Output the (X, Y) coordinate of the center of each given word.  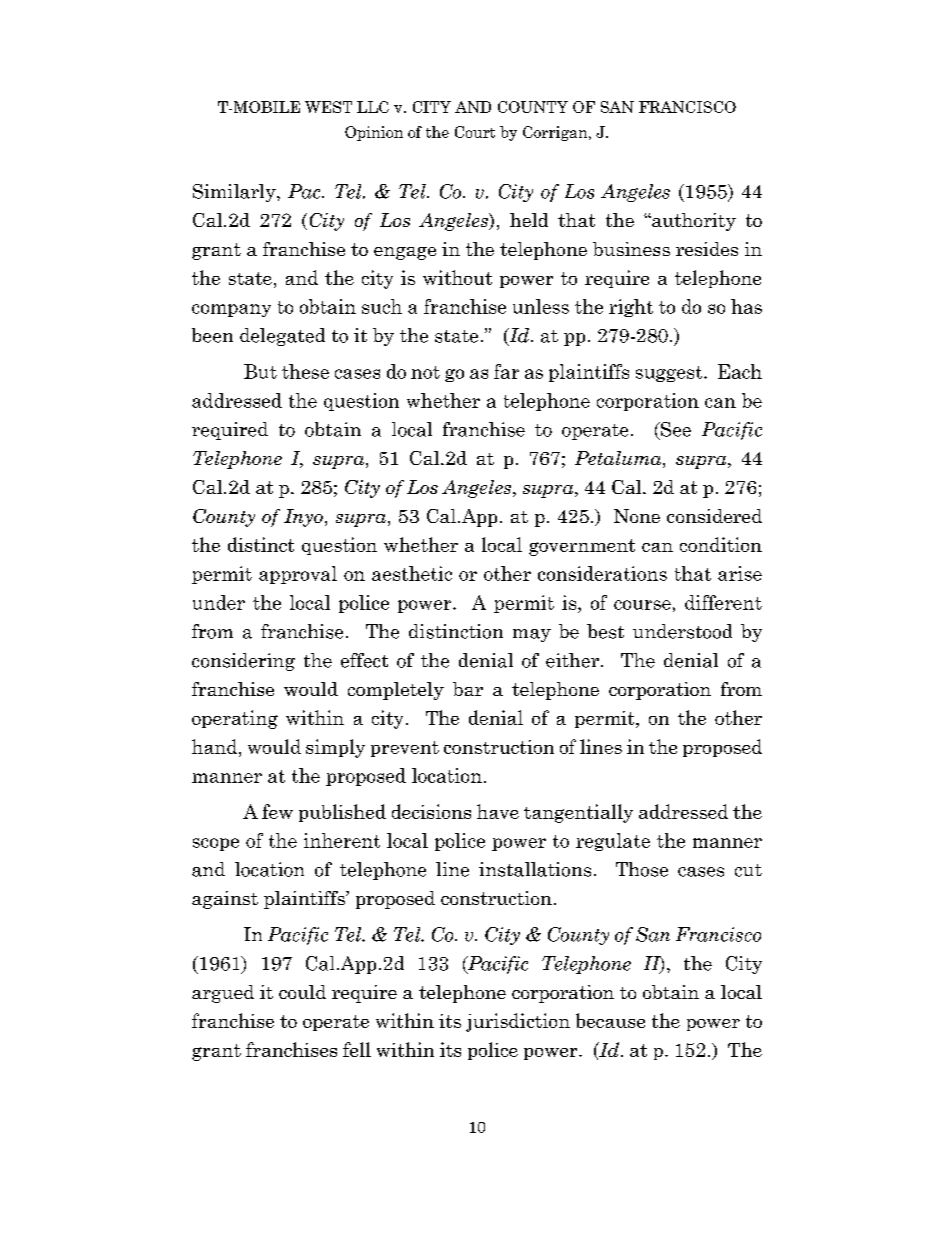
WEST (328, 107)
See (675, 429)
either (574, 660)
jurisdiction (518, 1022)
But (260, 371)
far (506, 371)
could (302, 992)
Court (475, 132)
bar (468, 689)
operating (235, 719)
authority (693, 222)
